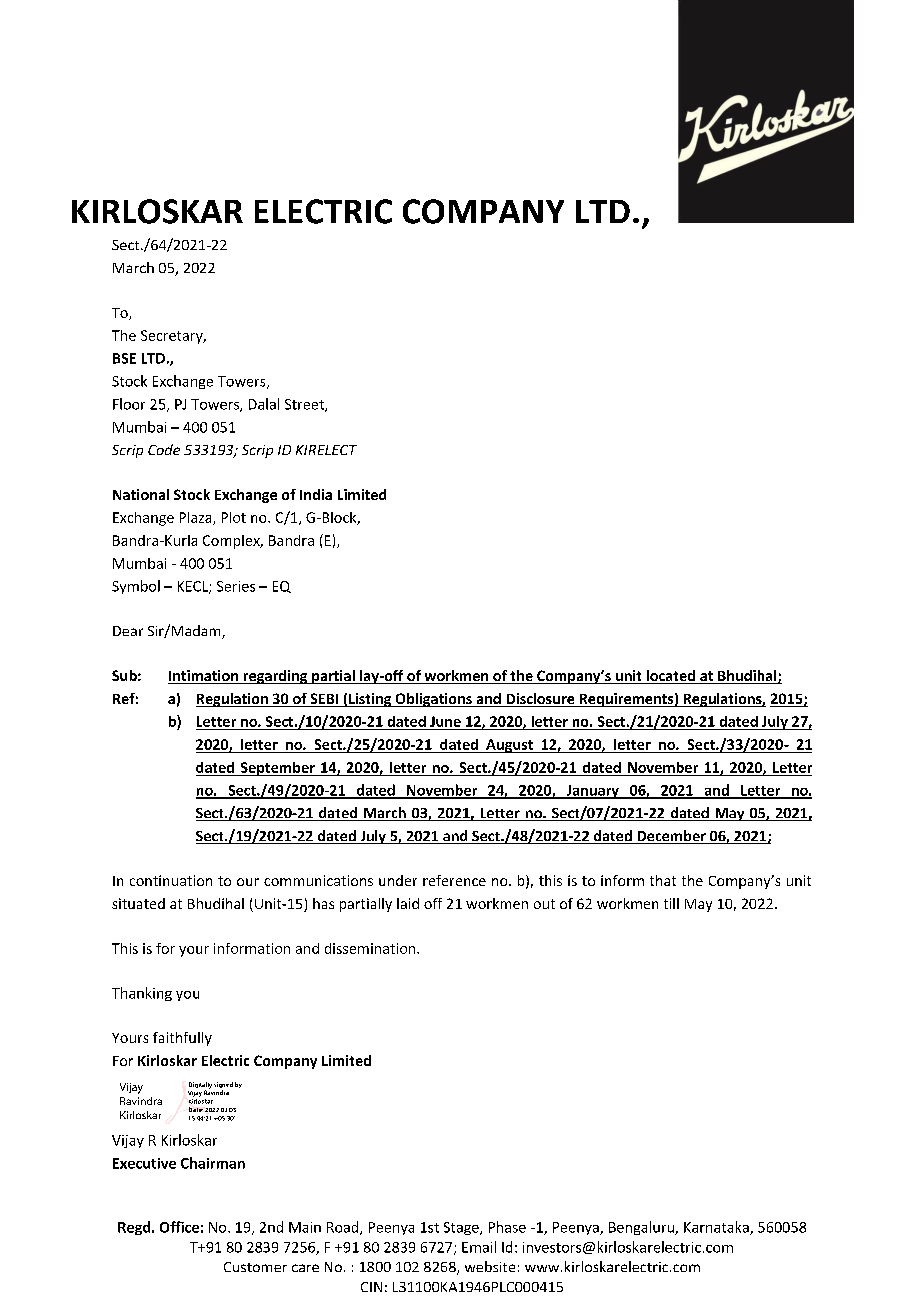 Image resolution: width=924 pixels, height=1308 pixels. Describe the element at coordinates (670, 677) in the page. I see `located` at that location.
